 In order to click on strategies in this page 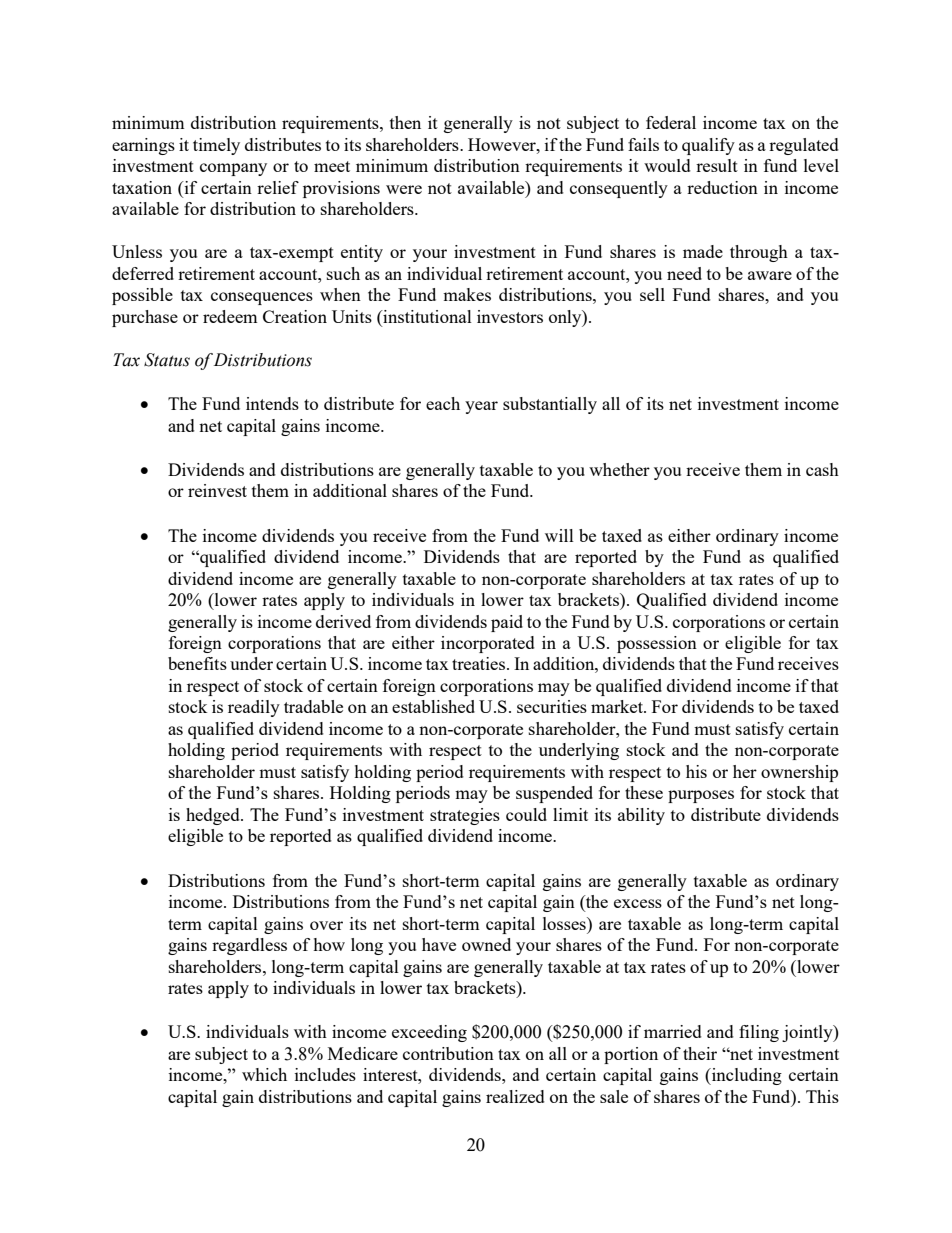, I will do `click(465, 816)`.
